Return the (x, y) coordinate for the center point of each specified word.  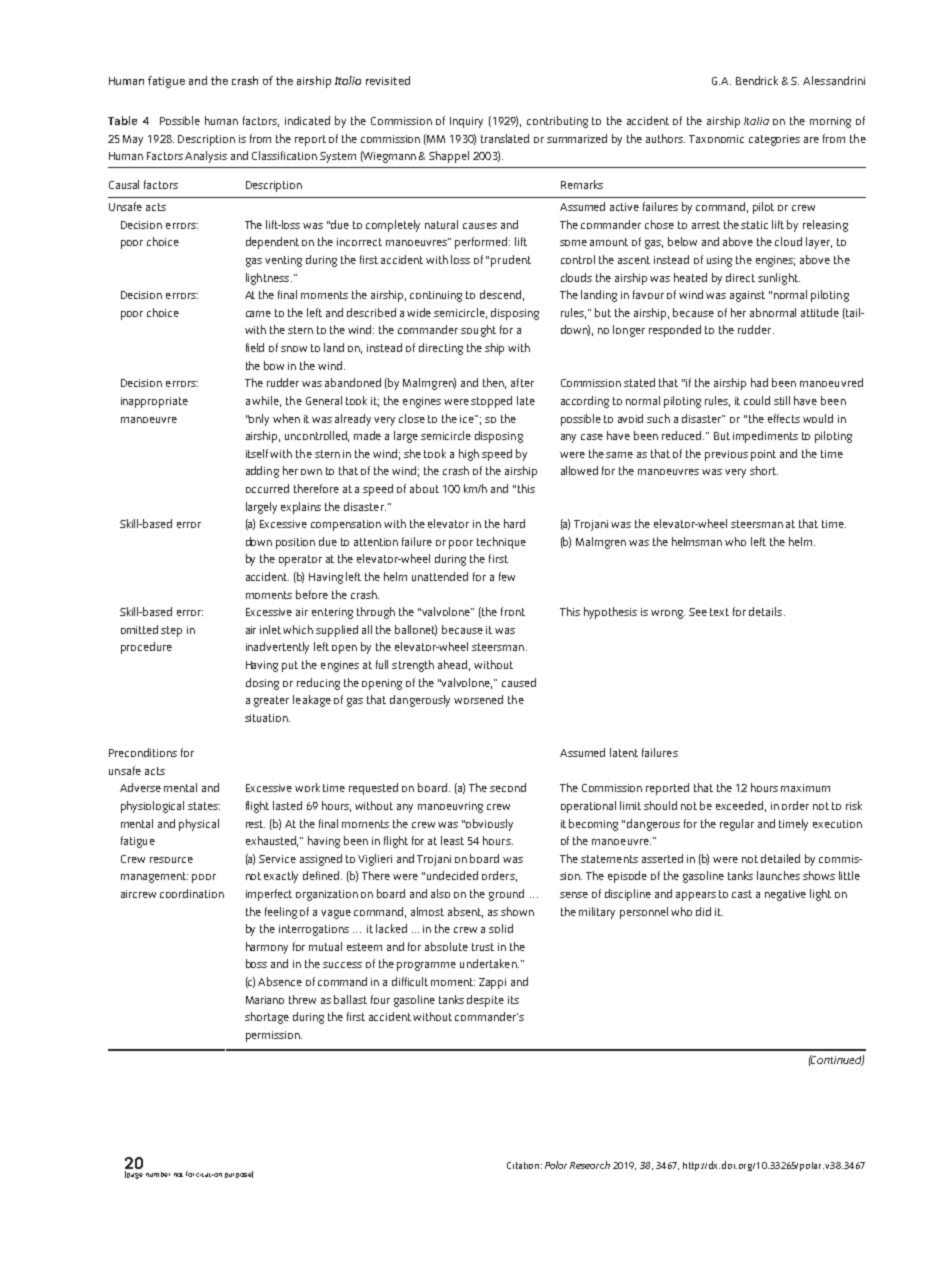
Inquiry (466, 122)
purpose (239, 1174)
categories (774, 140)
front (513, 611)
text (719, 612)
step (171, 631)
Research (590, 1165)
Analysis (206, 157)
